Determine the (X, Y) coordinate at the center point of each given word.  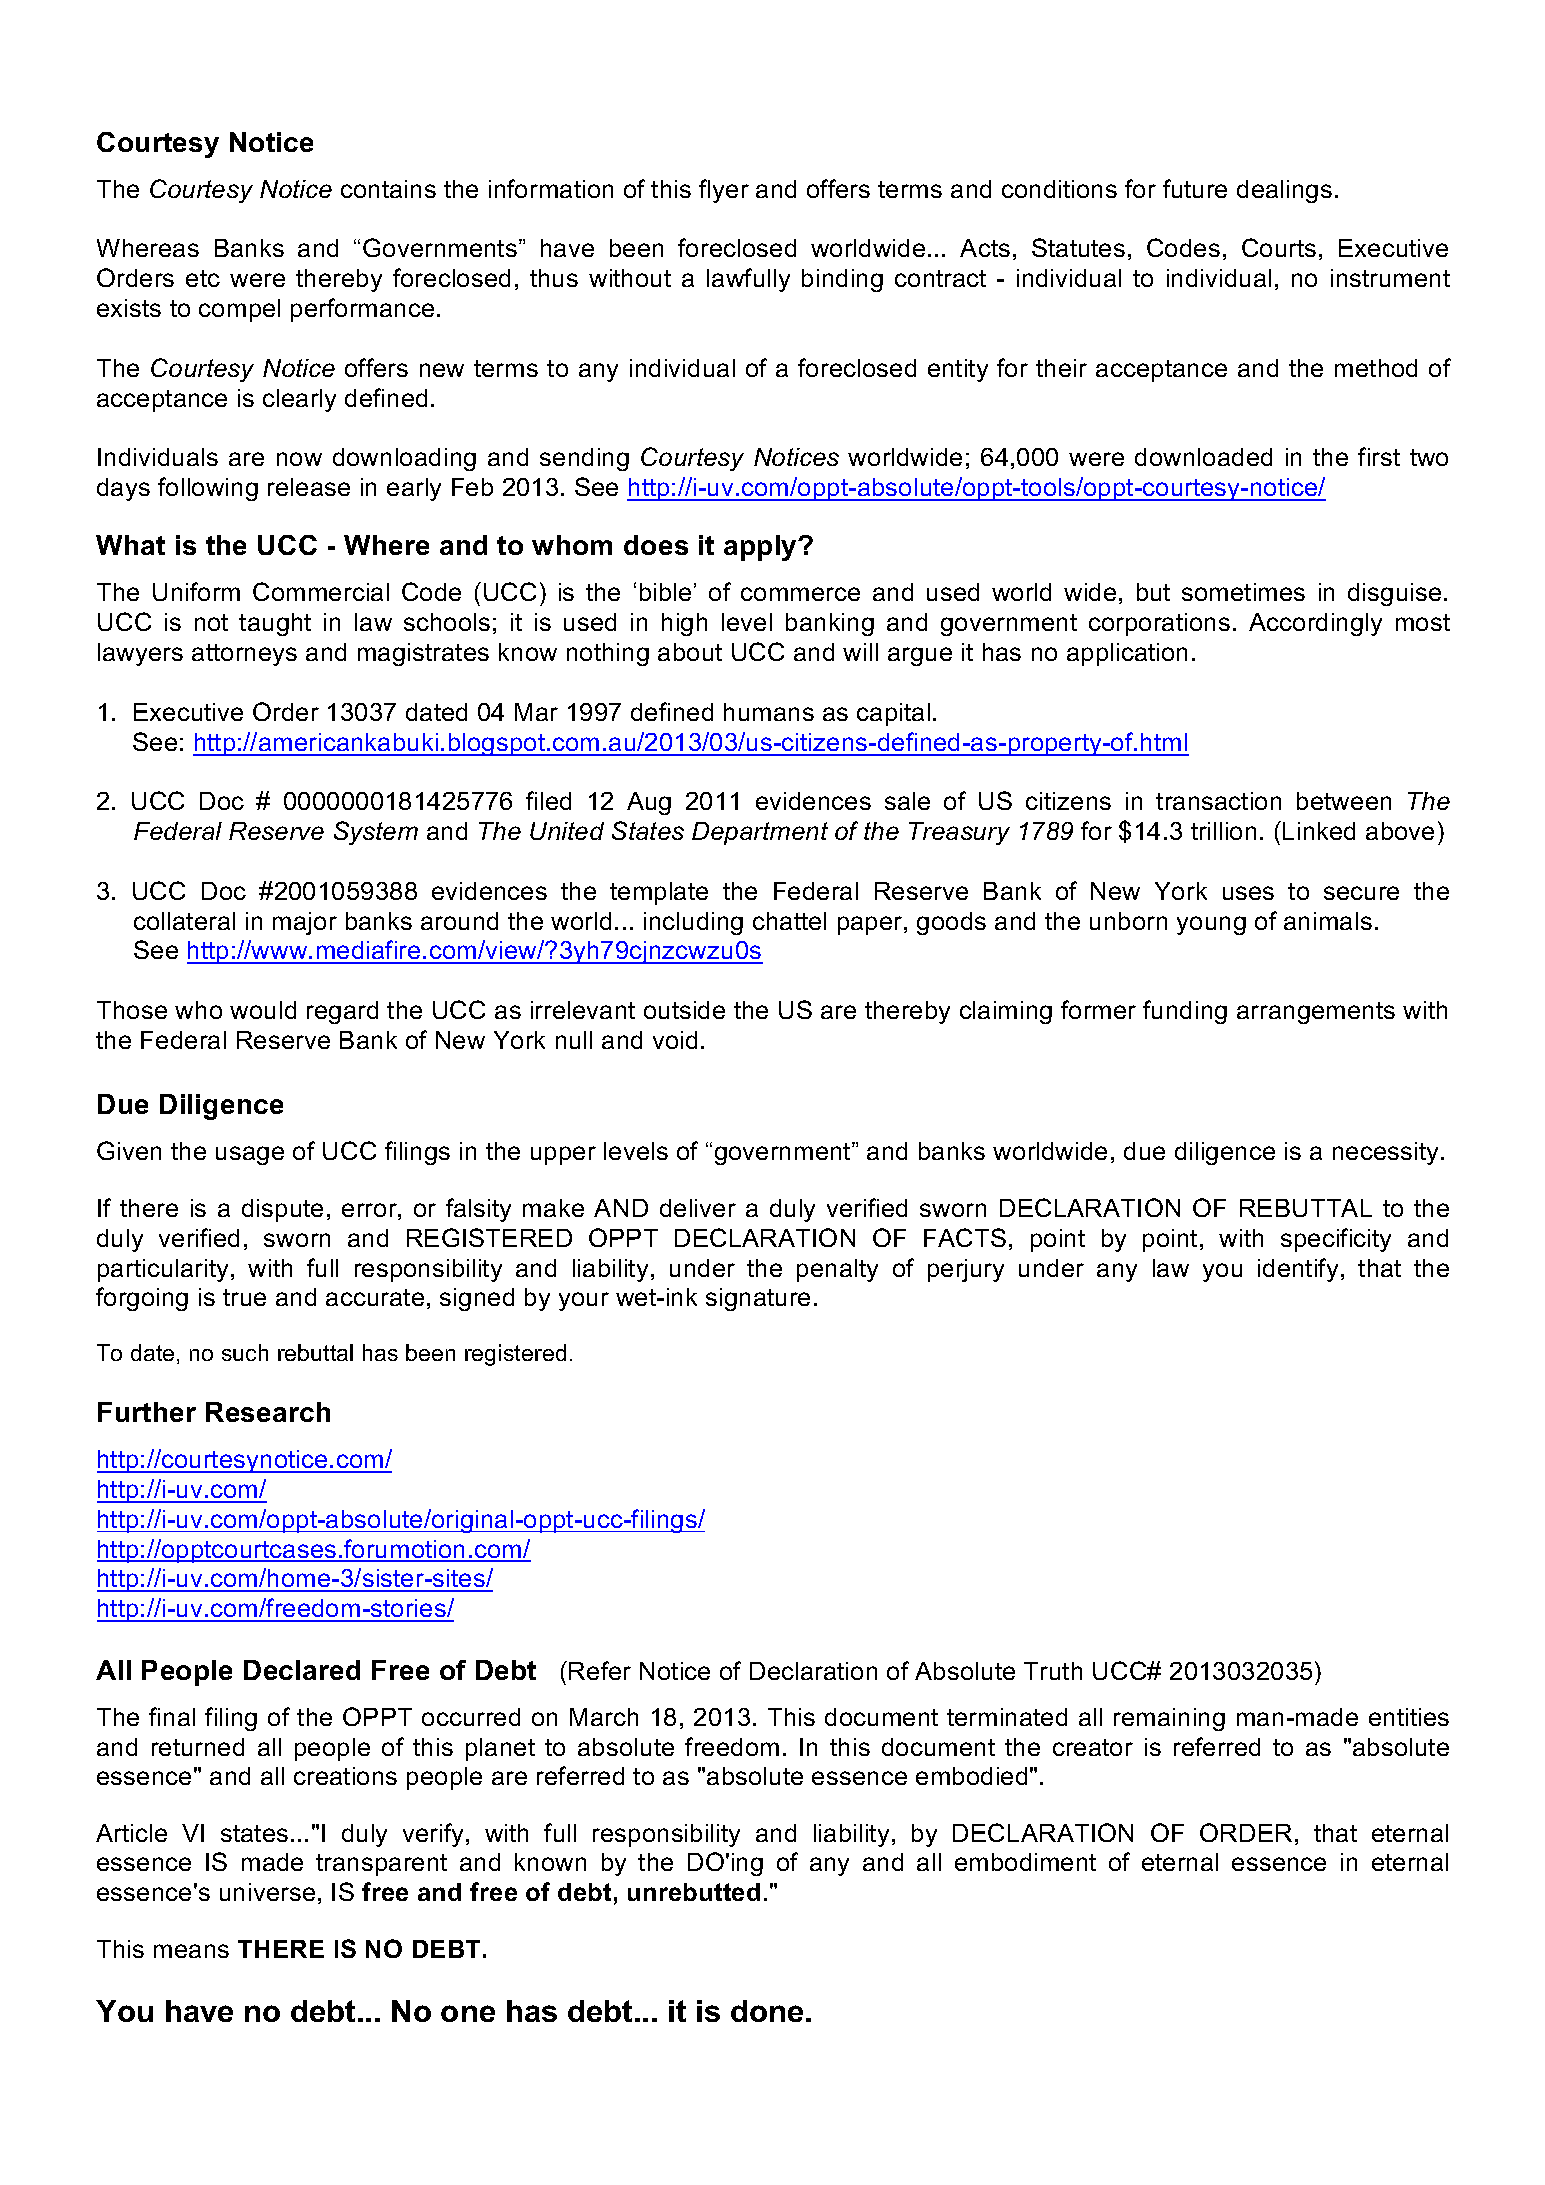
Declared (302, 1670)
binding (842, 280)
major (305, 923)
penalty (837, 1270)
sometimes (1243, 592)
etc (203, 278)
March (604, 1717)
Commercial (321, 591)
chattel (789, 921)
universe (267, 1892)
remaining (1169, 1719)
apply (762, 548)
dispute (282, 1210)
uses (1248, 893)
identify (1298, 1270)
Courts (1279, 247)
